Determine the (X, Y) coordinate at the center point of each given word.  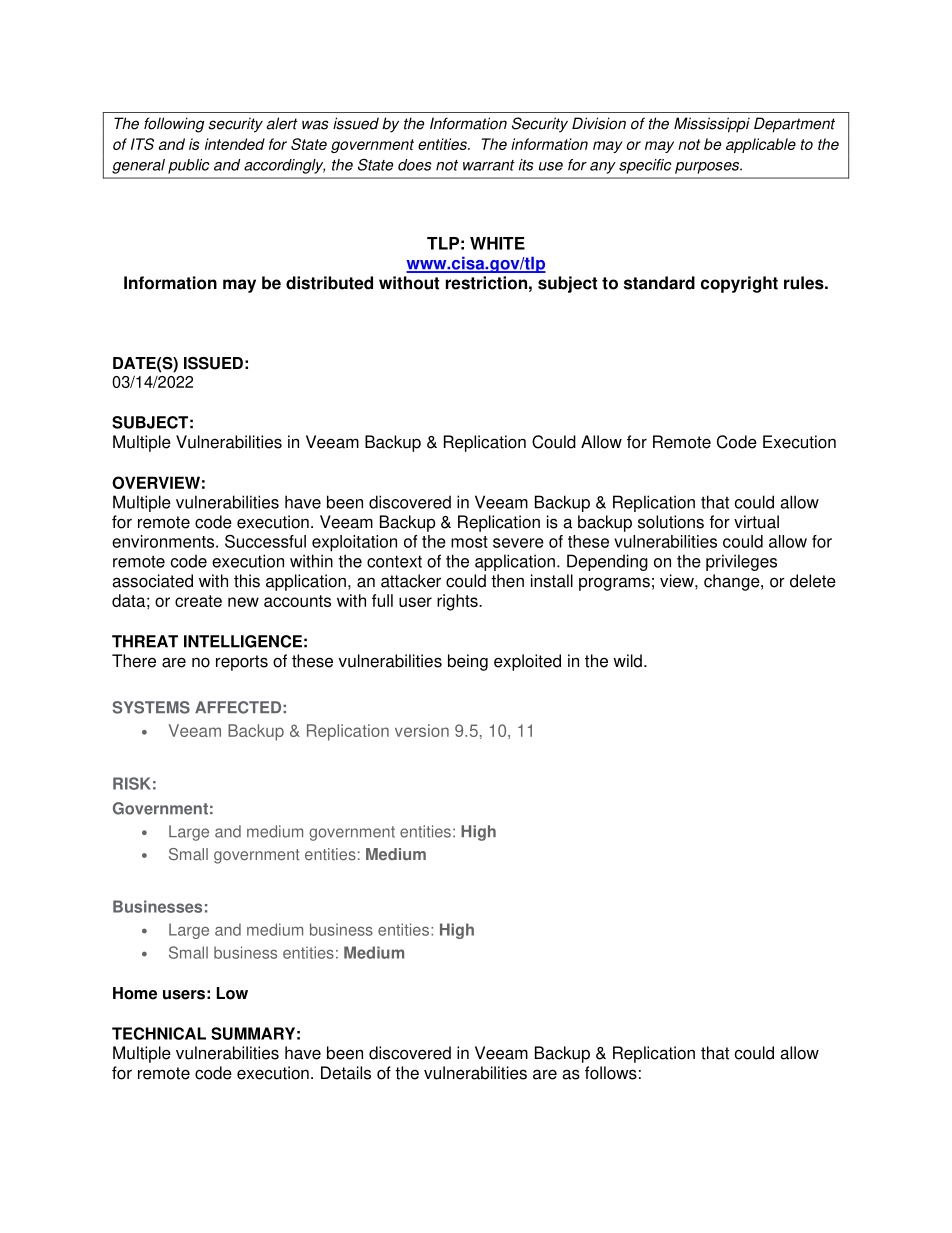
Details (346, 1073)
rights (458, 602)
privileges (741, 562)
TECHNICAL (159, 1033)
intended (235, 144)
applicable (761, 145)
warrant (489, 165)
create (198, 601)
